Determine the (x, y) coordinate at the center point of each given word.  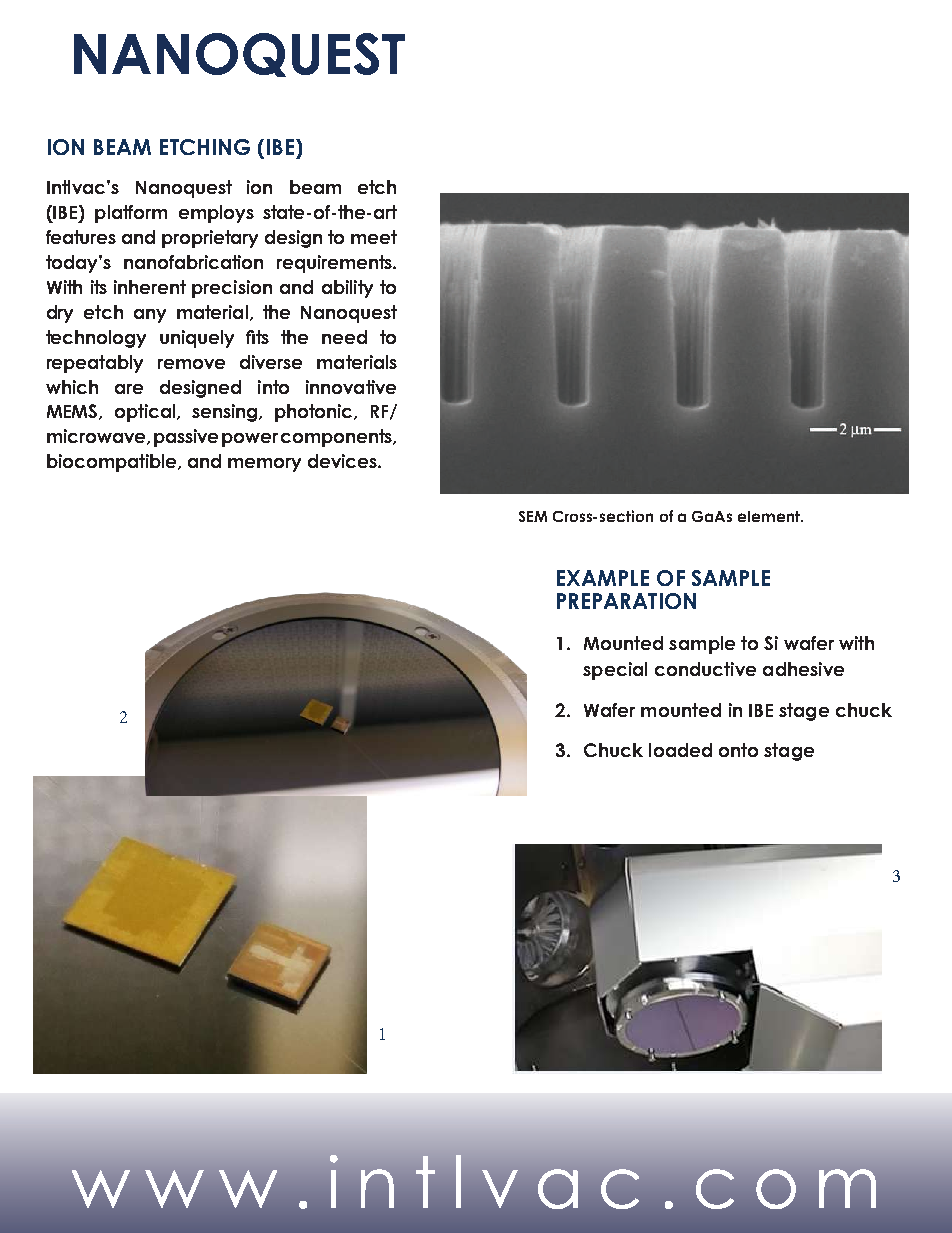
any (150, 316)
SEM (533, 516)
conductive (705, 669)
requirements (335, 264)
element (770, 516)
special (615, 671)
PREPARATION (626, 601)
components (337, 438)
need (344, 337)
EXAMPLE (603, 578)
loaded (680, 750)
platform (131, 214)
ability (347, 289)
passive (186, 438)
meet (374, 237)
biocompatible (113, 463)
